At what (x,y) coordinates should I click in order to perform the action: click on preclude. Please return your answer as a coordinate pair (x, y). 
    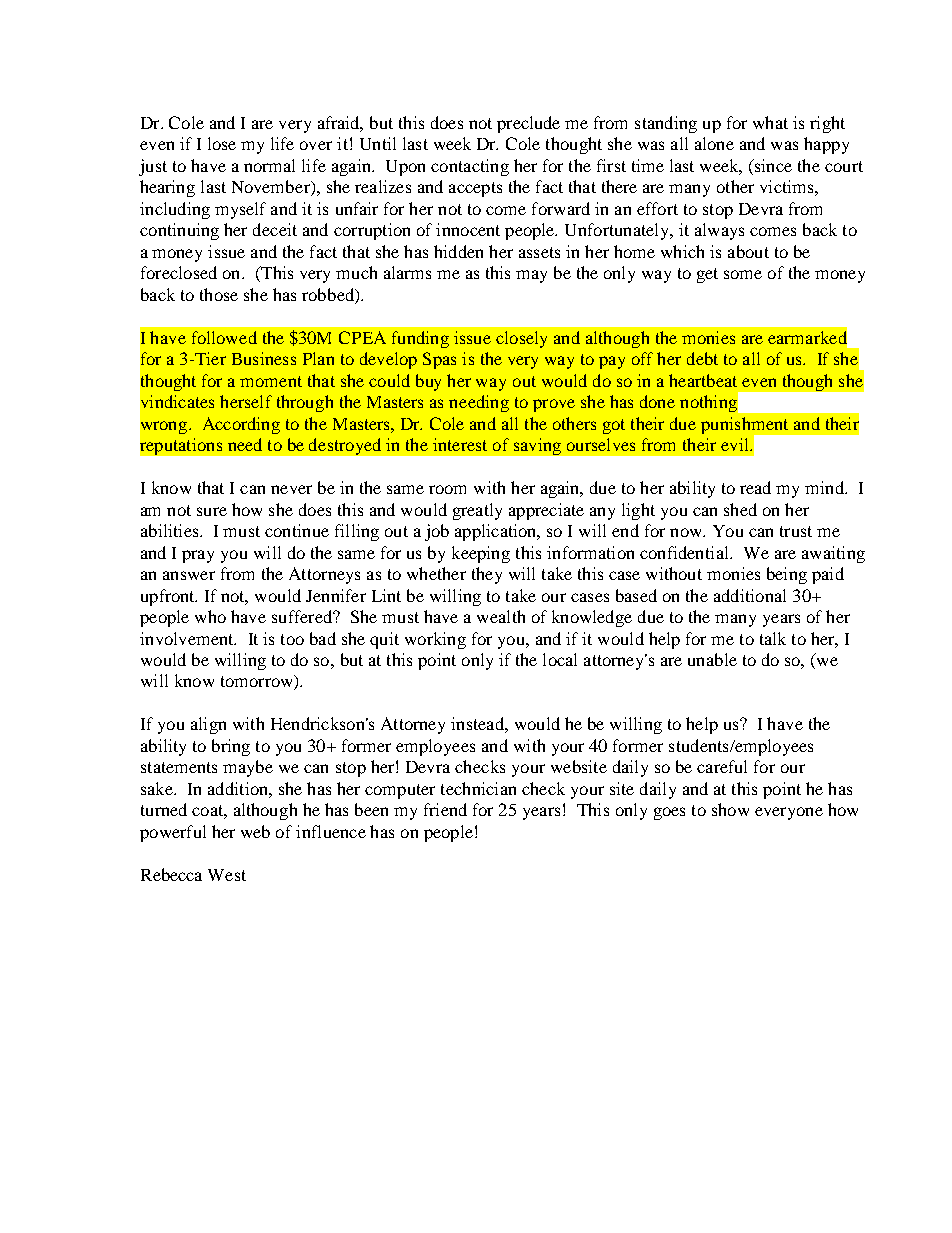
    Looking at the image, I should click on (528, 124).
